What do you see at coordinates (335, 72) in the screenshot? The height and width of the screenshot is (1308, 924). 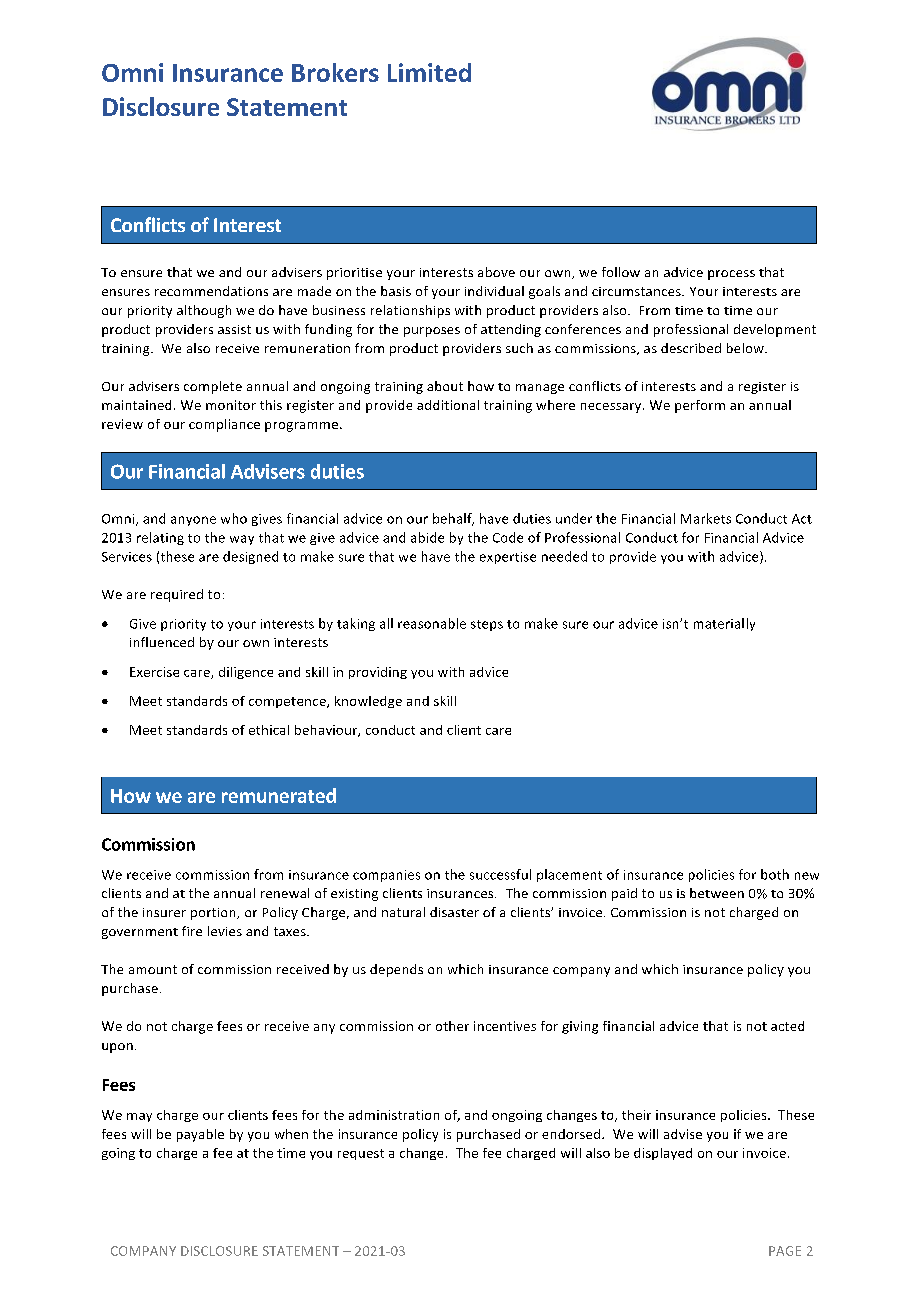 I see `Brokers` at bounding box center [335, 72].
